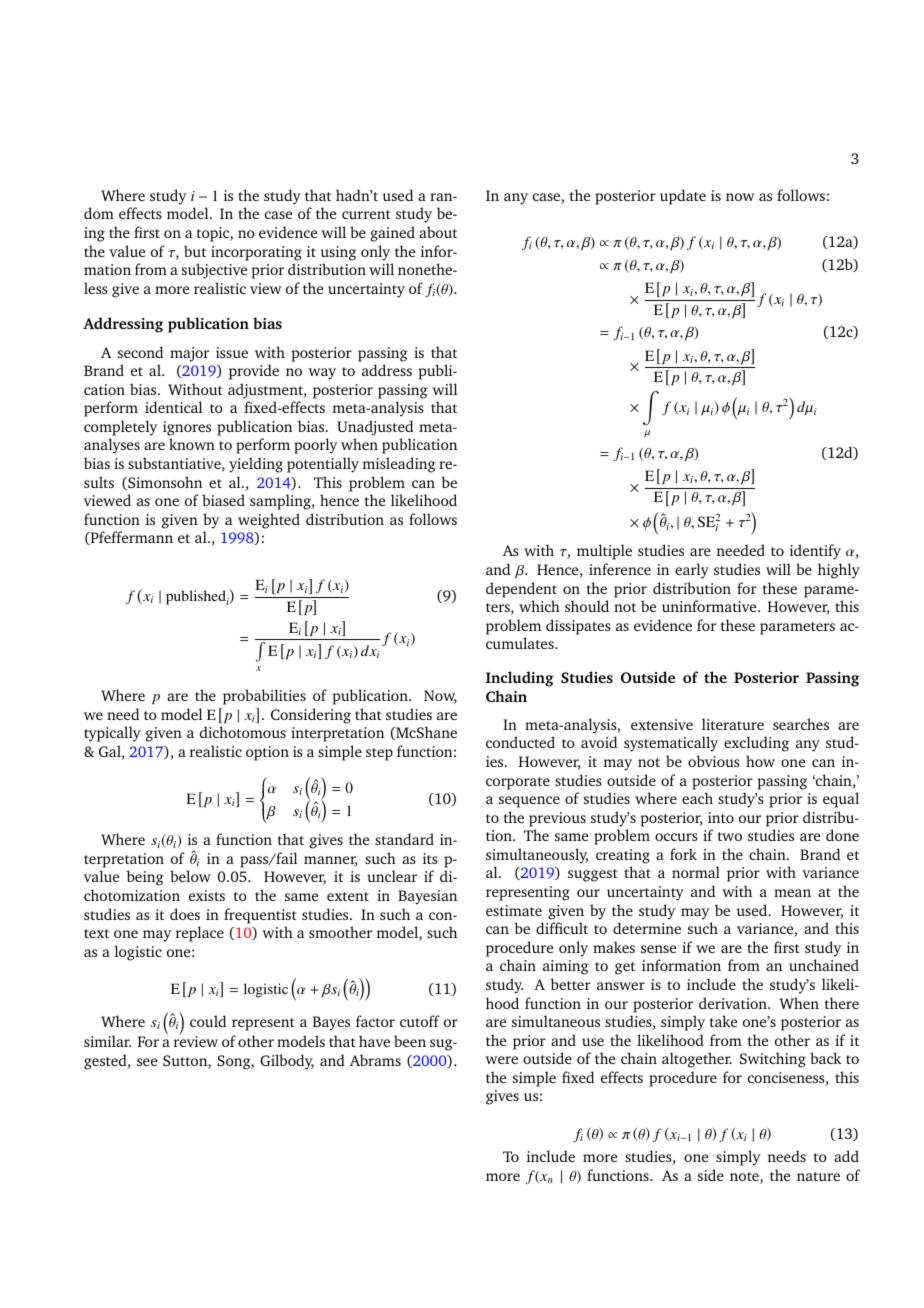 Image resolution: width=924 pixels, height=1308 pixels. Describe the element at coordinates (214, 271) in the image. I see `subjective` at that location.
